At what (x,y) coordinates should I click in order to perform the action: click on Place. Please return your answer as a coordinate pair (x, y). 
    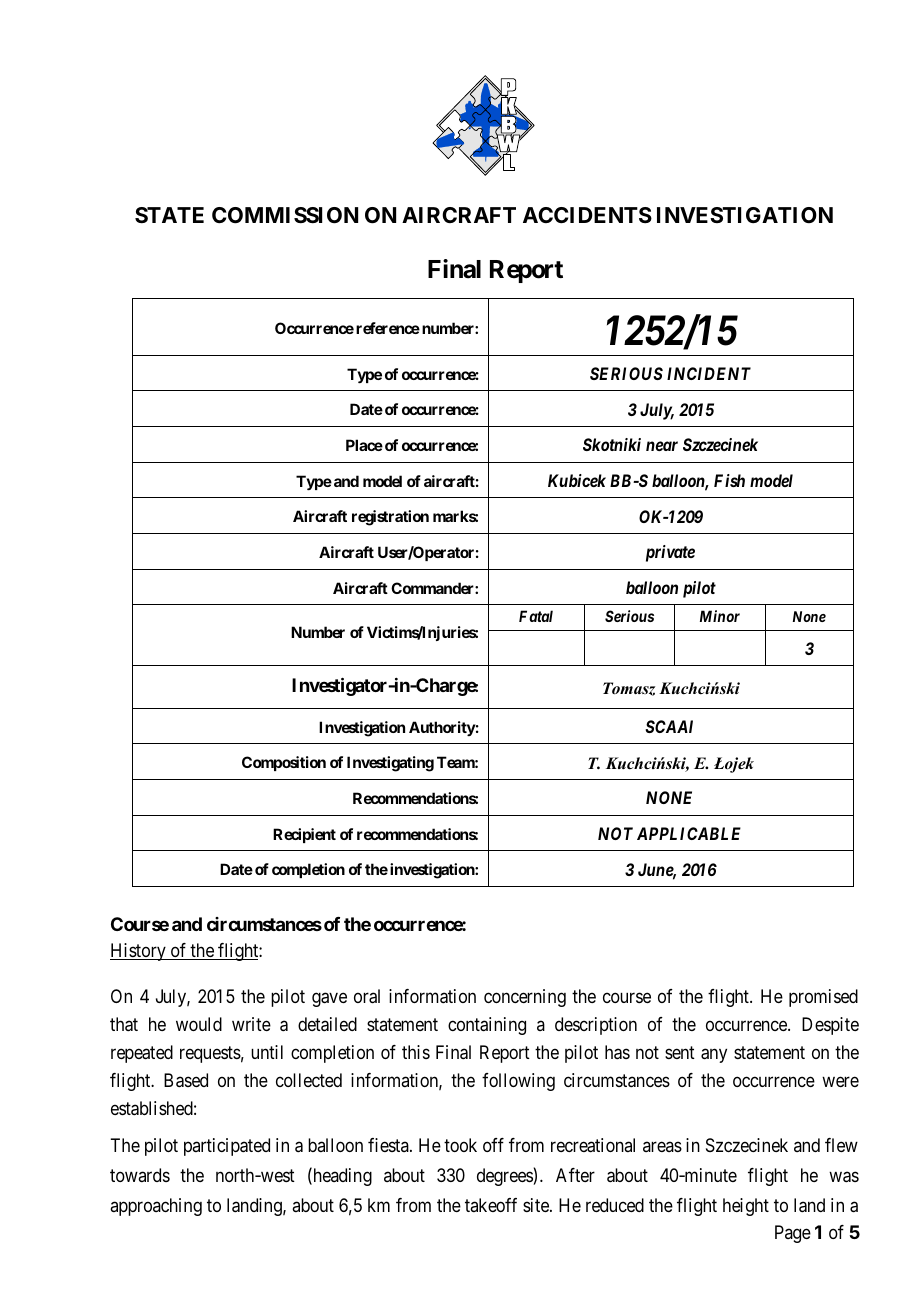
    Looking at the image, I should click on (364, 445).
